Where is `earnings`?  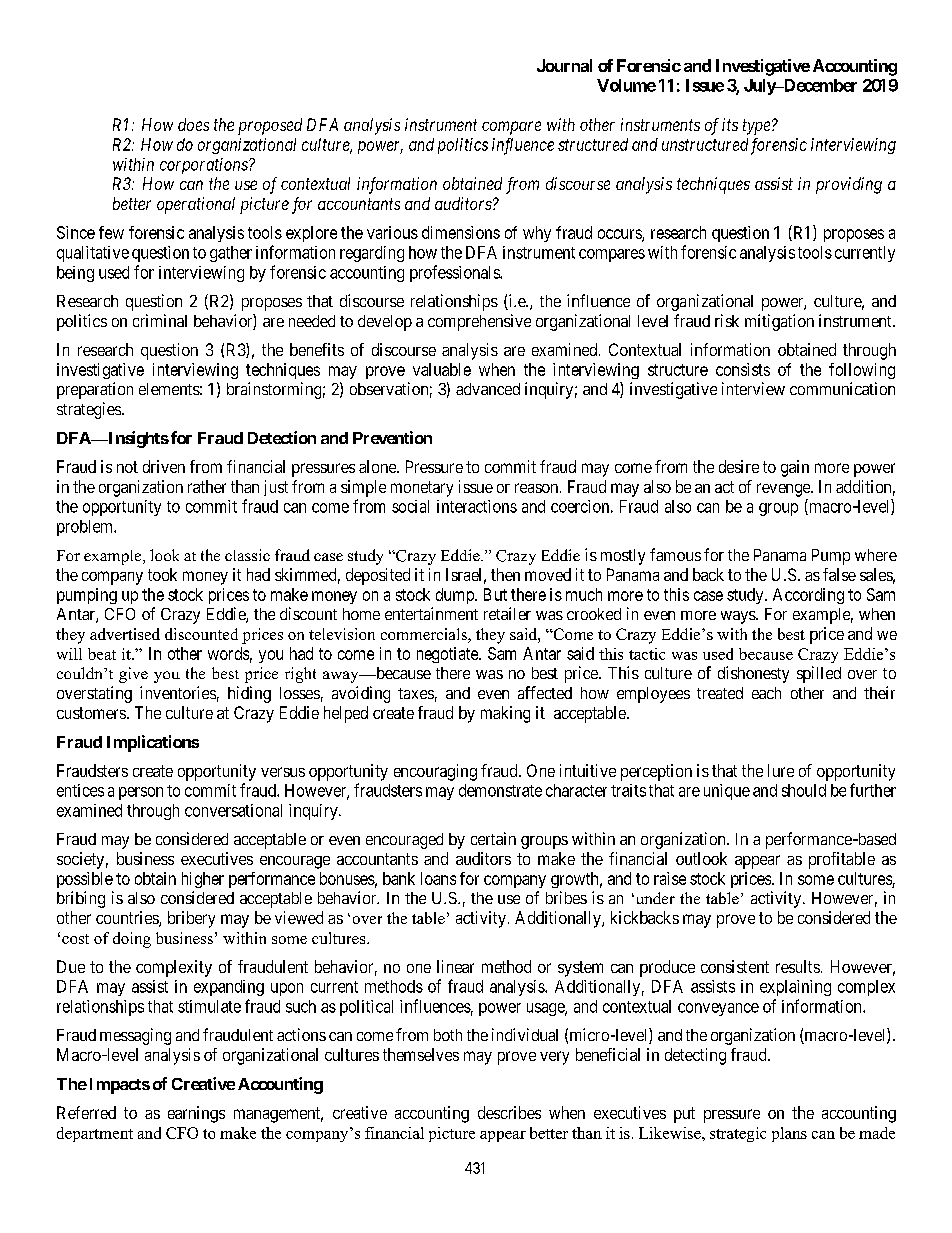 earnings is located at coordinates (196, 1114).
